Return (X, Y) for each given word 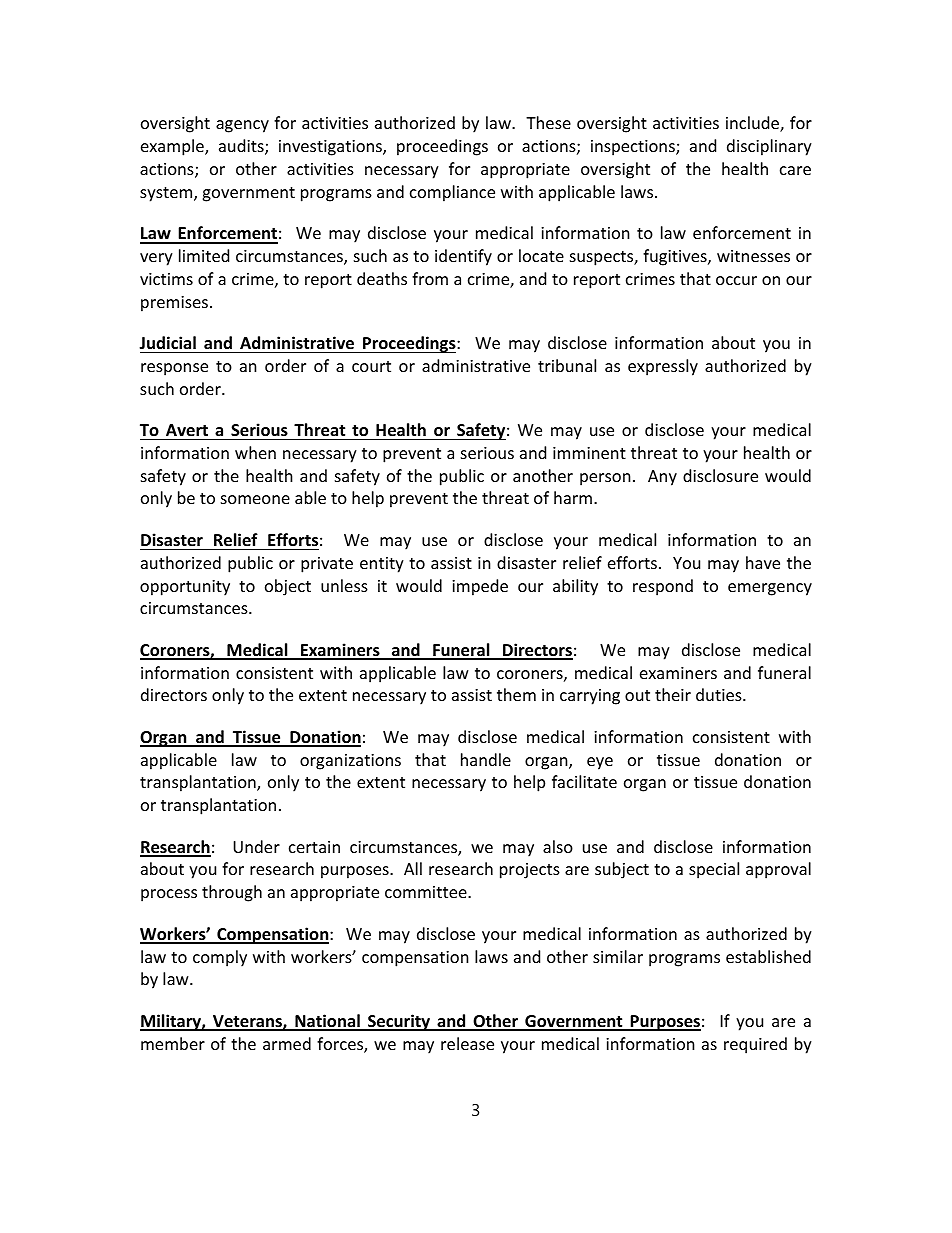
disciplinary (769, 147)
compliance (452, 193)
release (467, 1043)
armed (287, 1043)
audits (242, 147)
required (755, 1045)
